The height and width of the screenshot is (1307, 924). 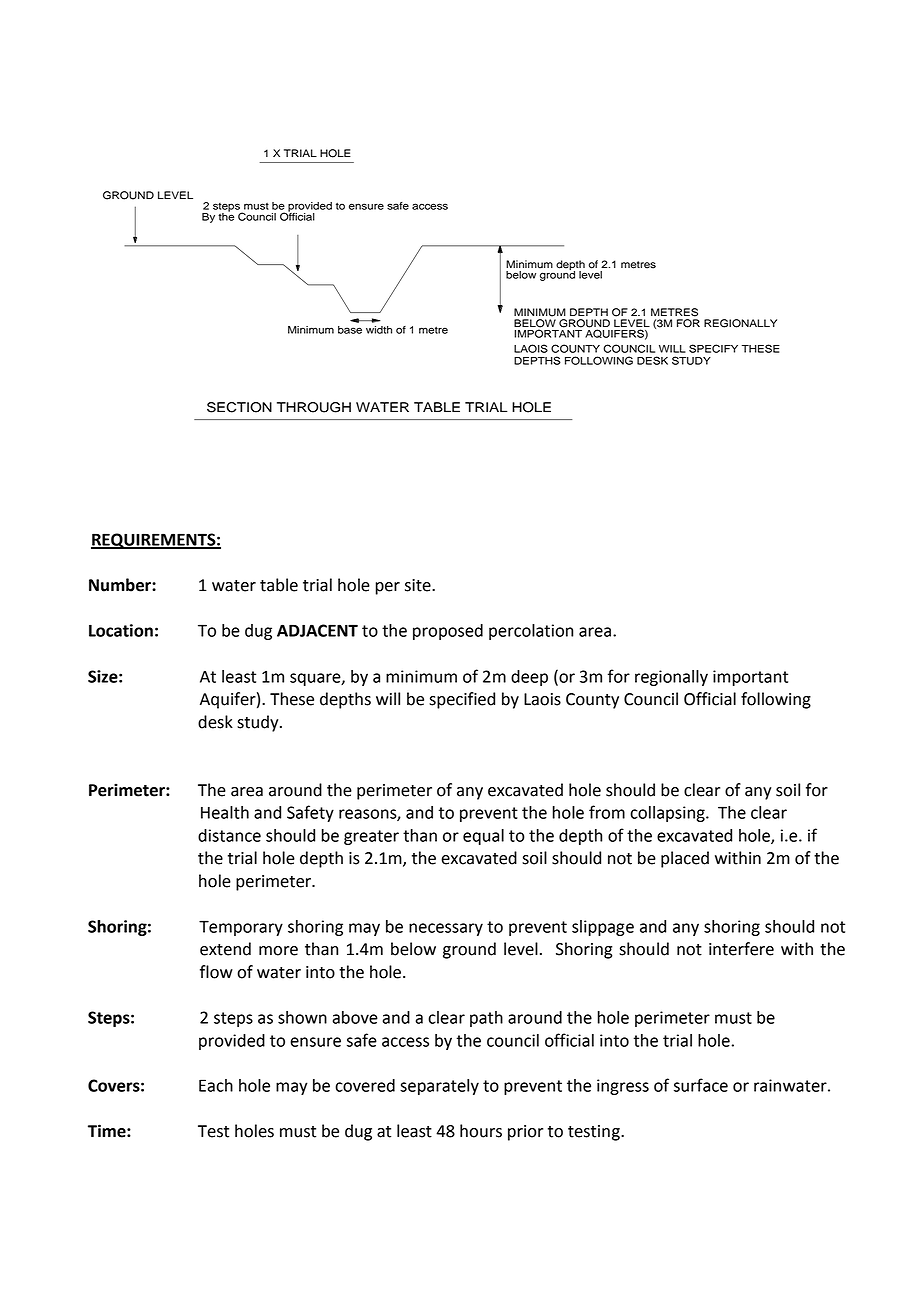 I want to click on equal, so click(x=483, y=837).
